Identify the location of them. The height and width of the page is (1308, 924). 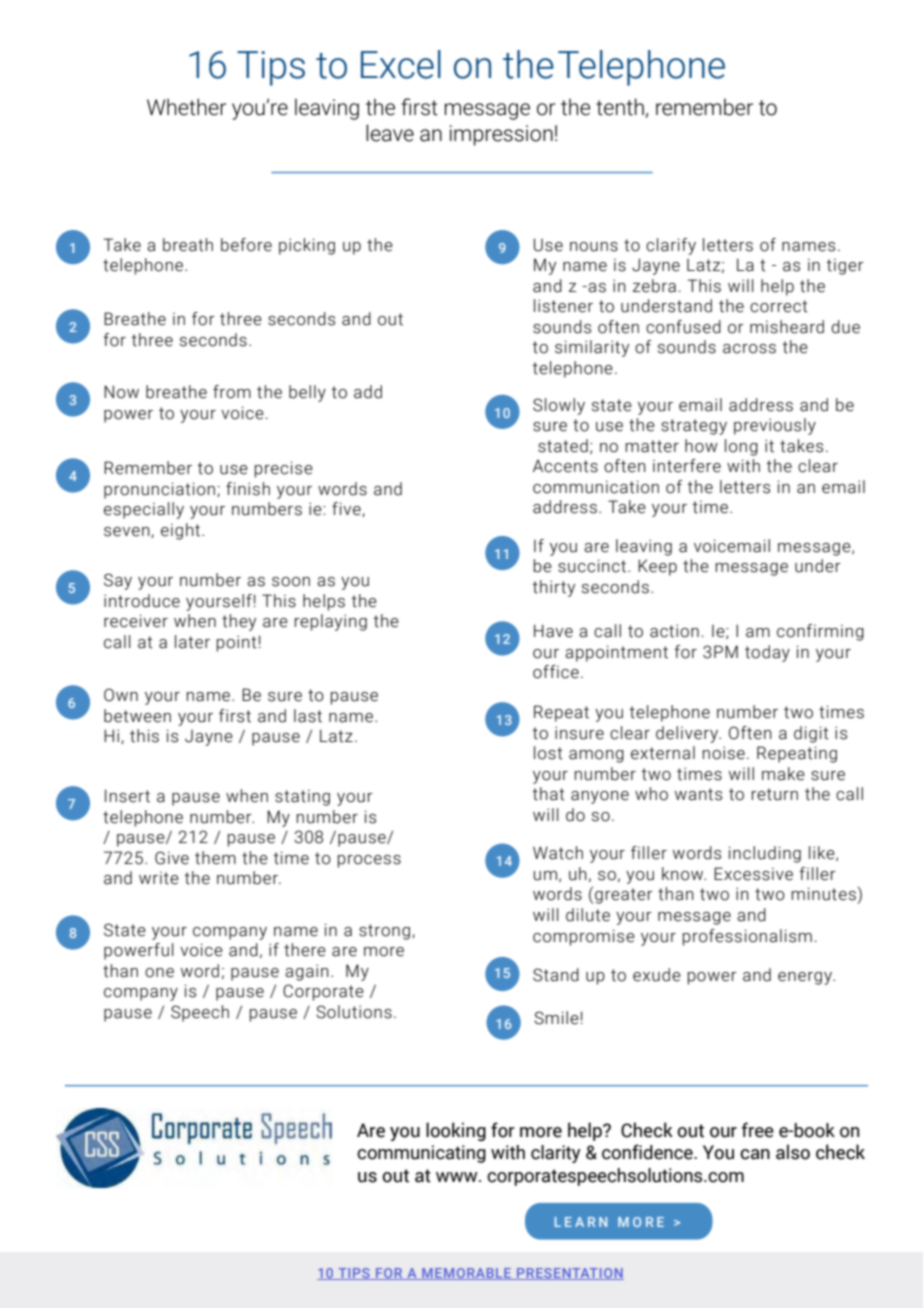
(215, 858).
